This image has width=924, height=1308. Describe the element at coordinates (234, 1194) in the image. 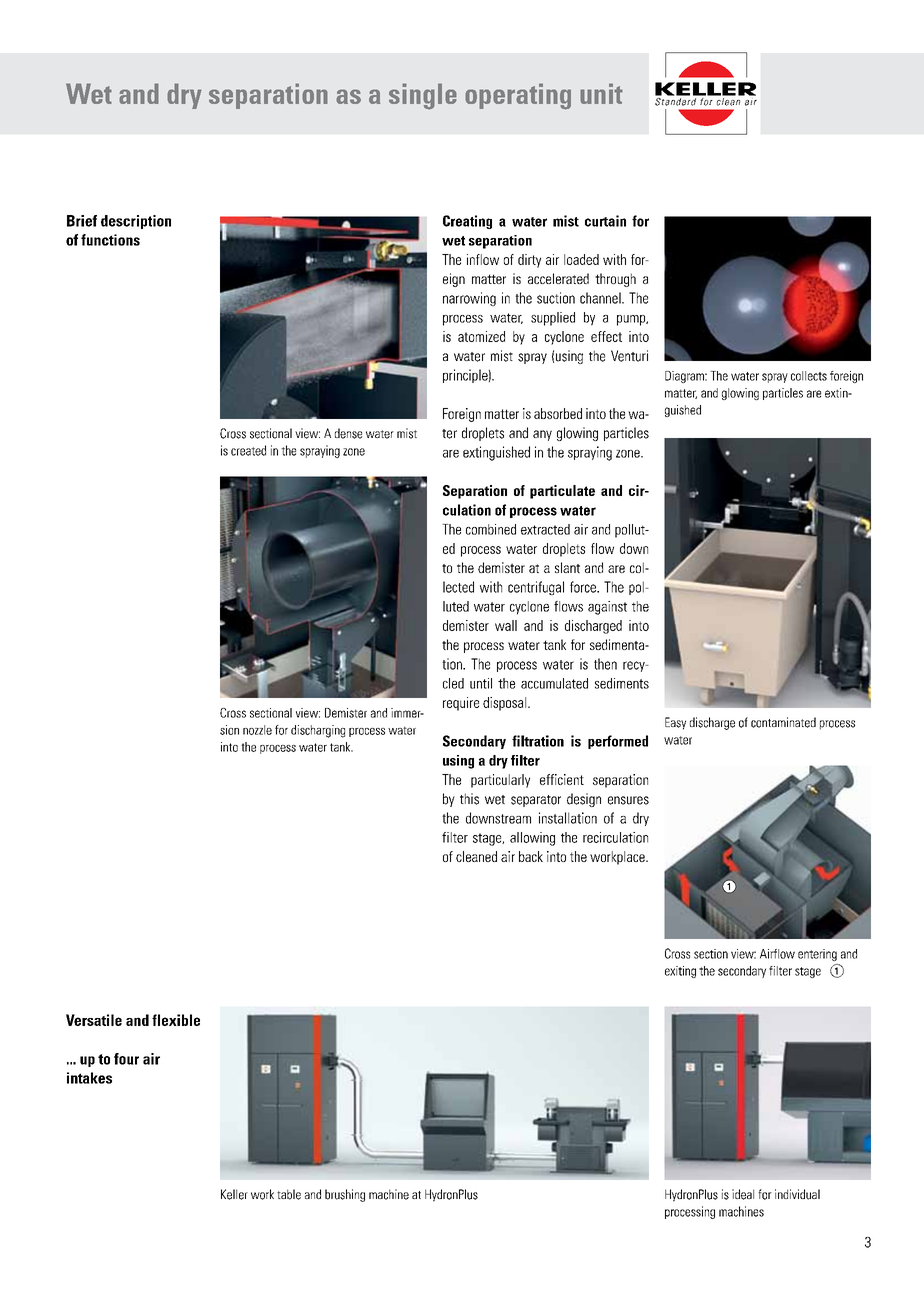

I see `Keller` at that location.
